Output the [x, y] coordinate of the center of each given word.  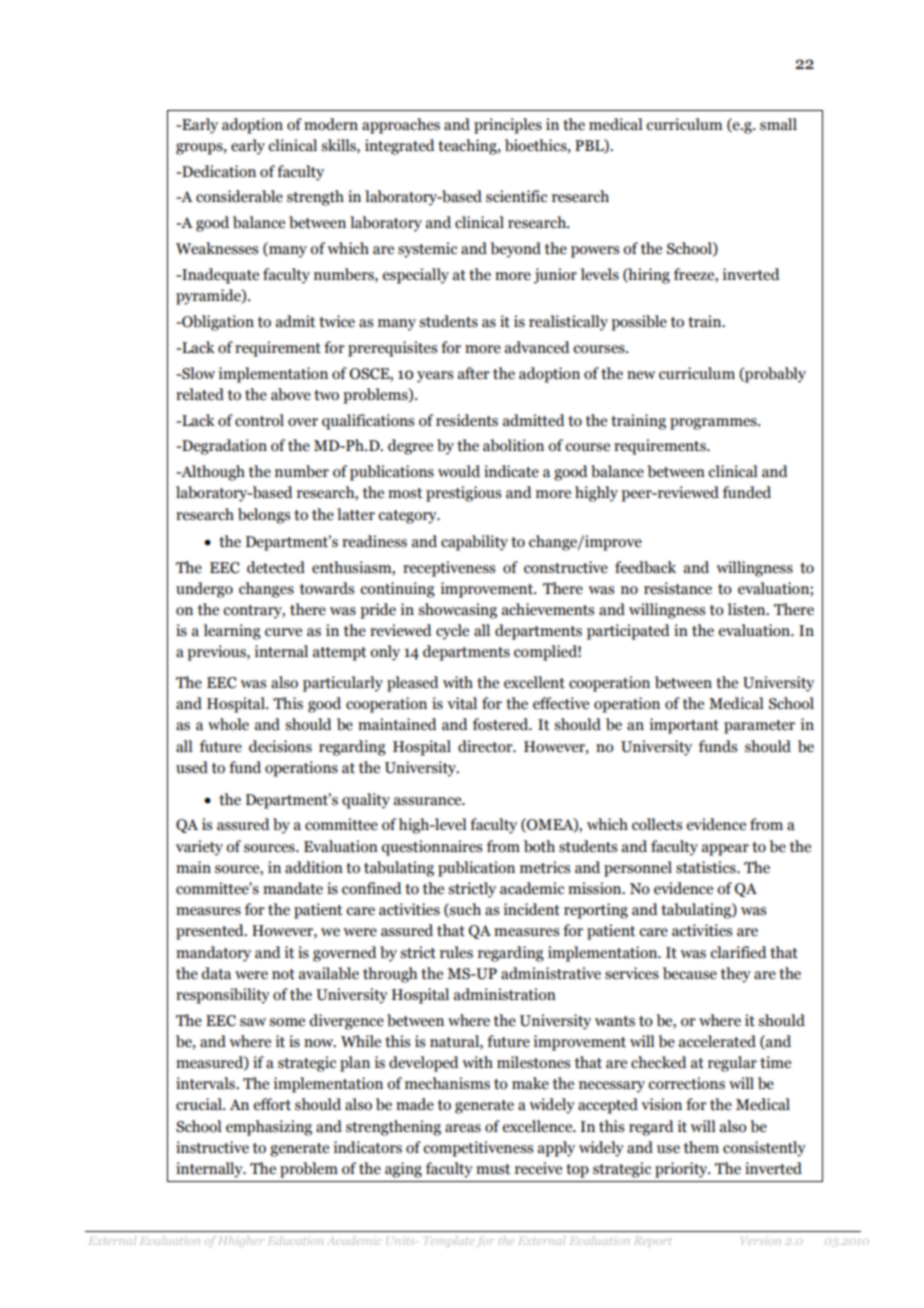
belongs [264, 516]
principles [508, 126]
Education [295, 1240]
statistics [707, 867]
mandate [293, 888]
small [778, 124]
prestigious [463, 494]
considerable [239, 196]
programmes [714, 424]
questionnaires [431, 848]
